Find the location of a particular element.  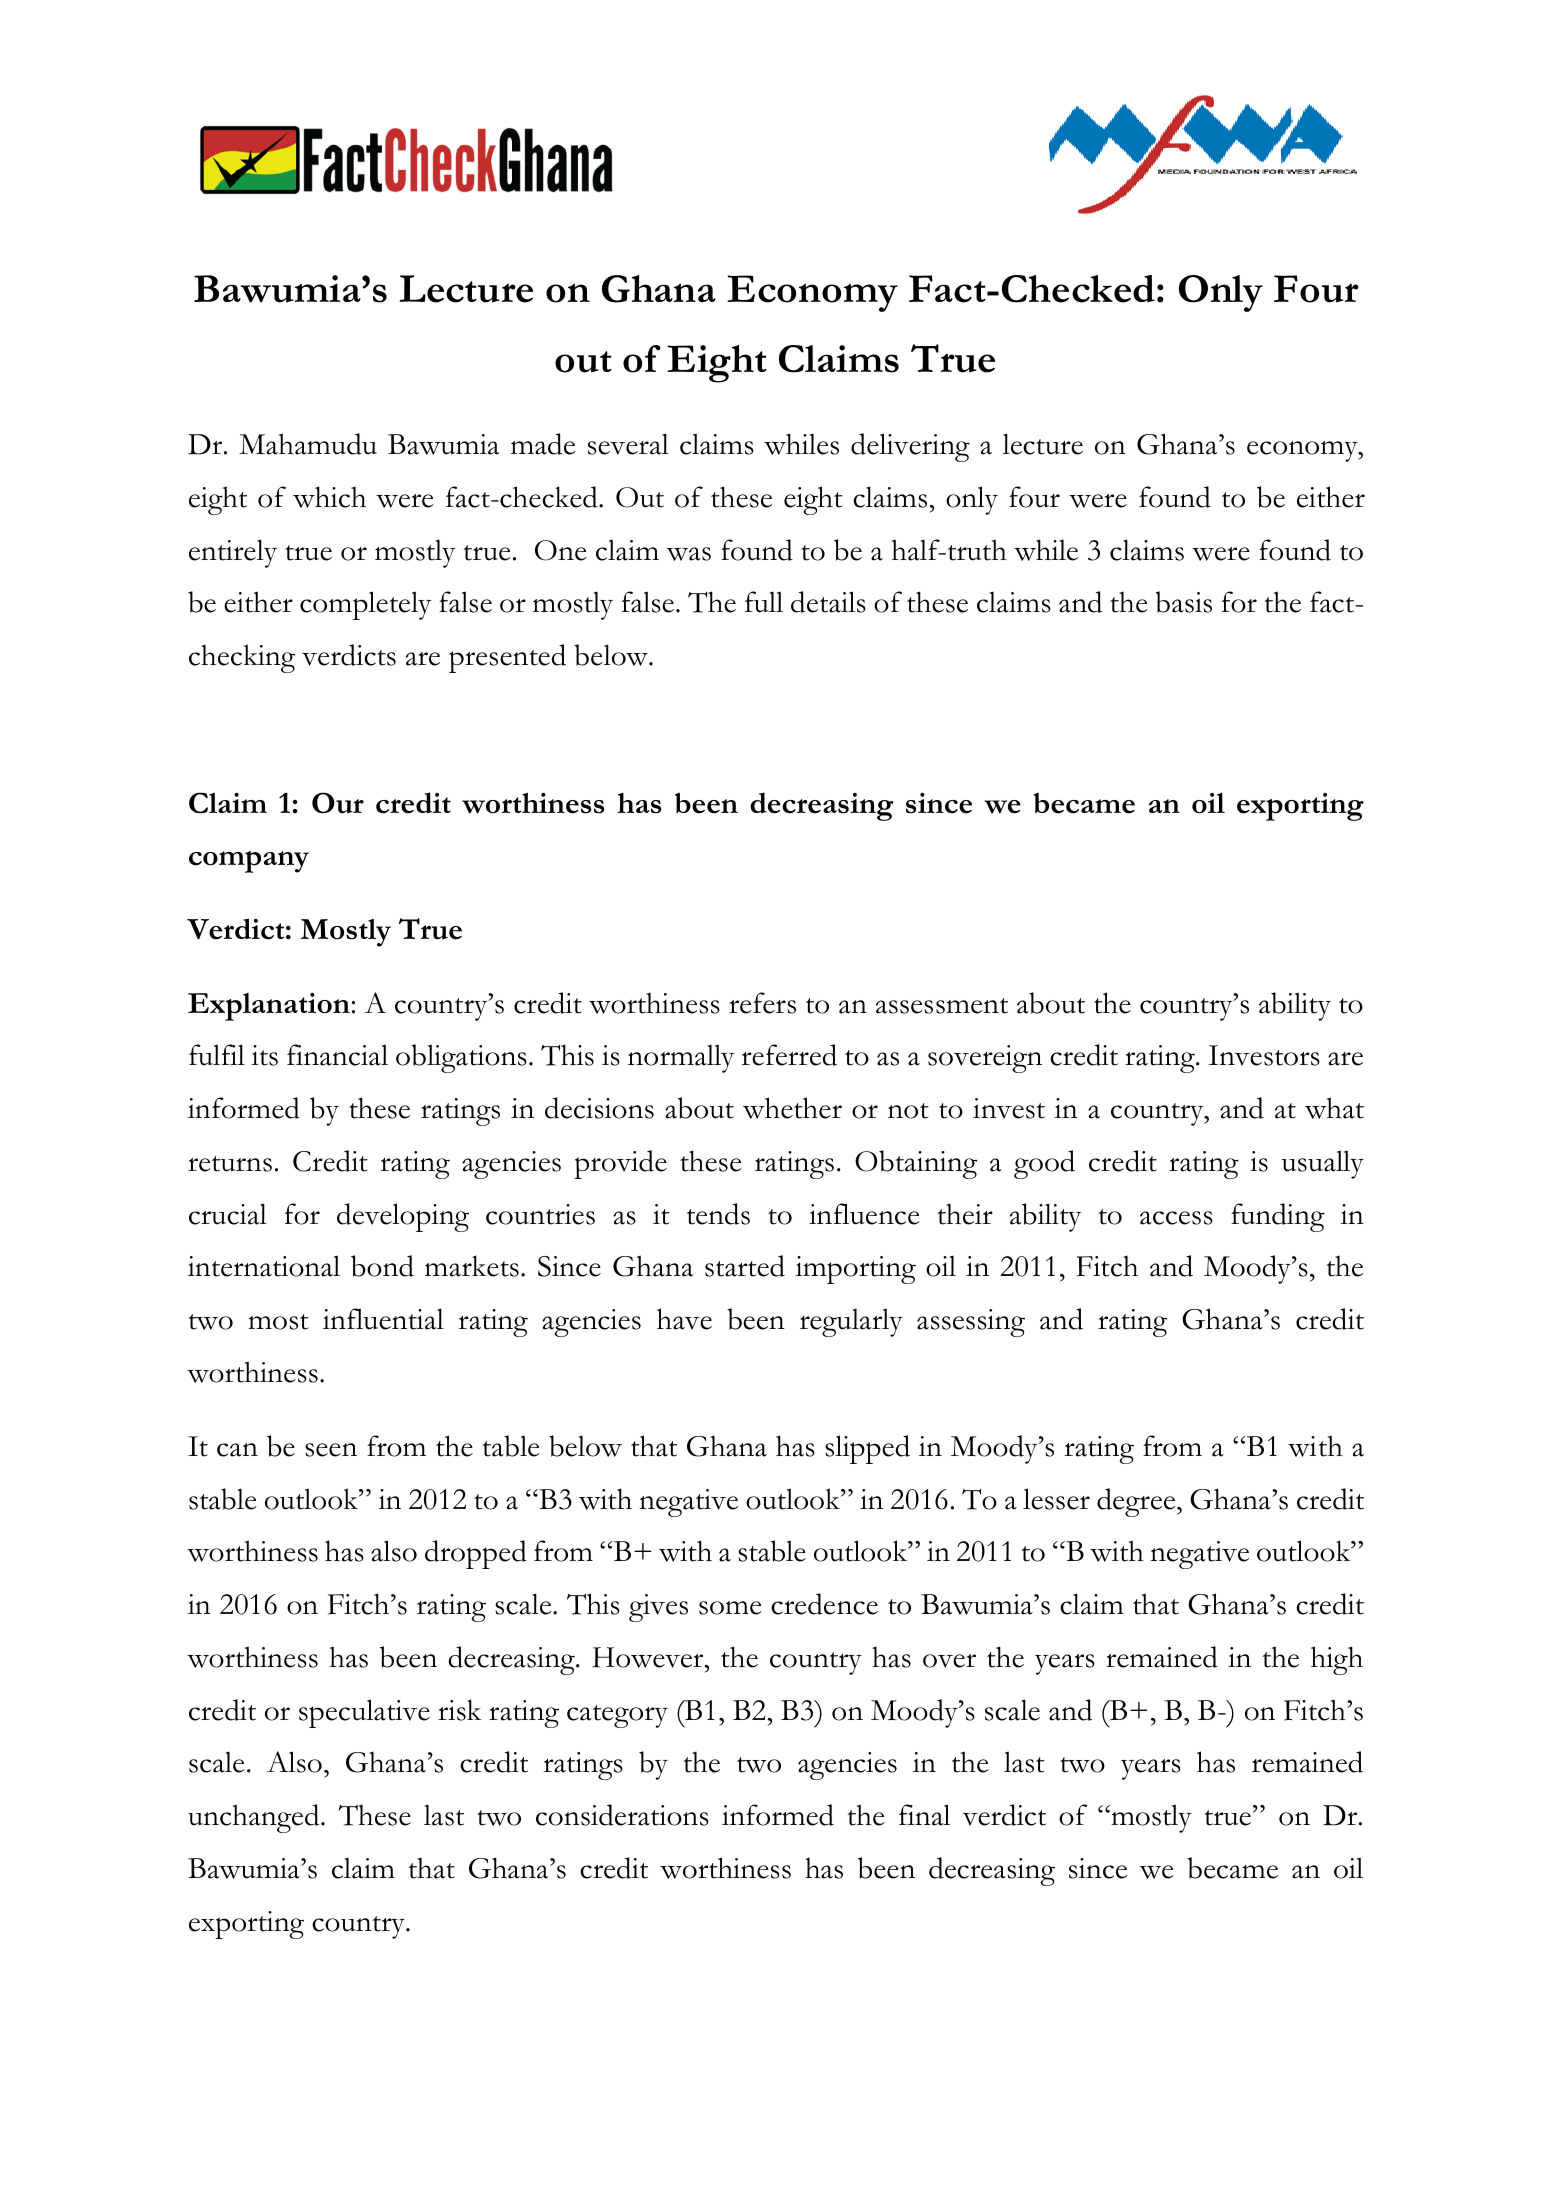

access is located at coordinates (1176, 1218).
